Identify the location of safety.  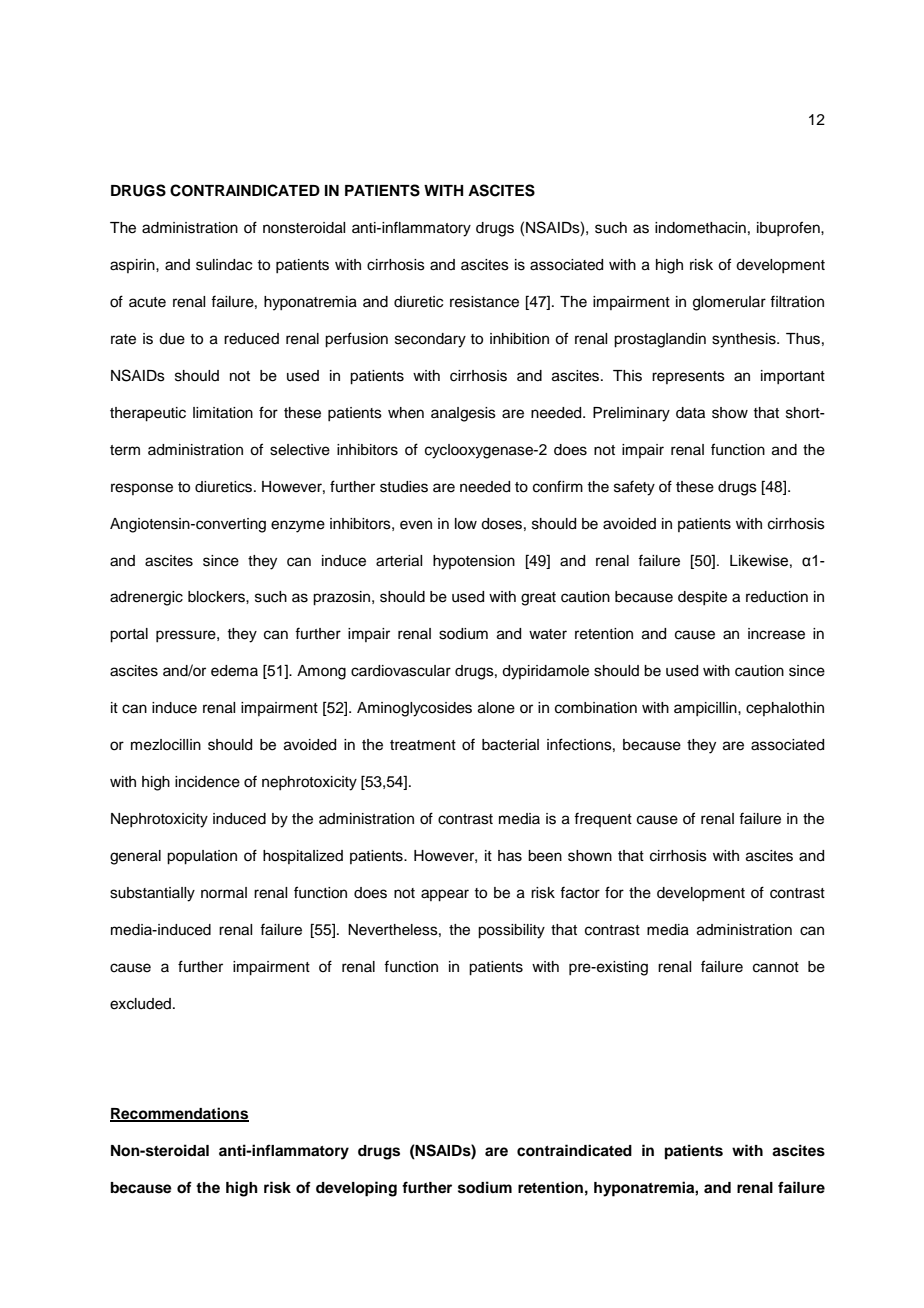
(634, 488).
